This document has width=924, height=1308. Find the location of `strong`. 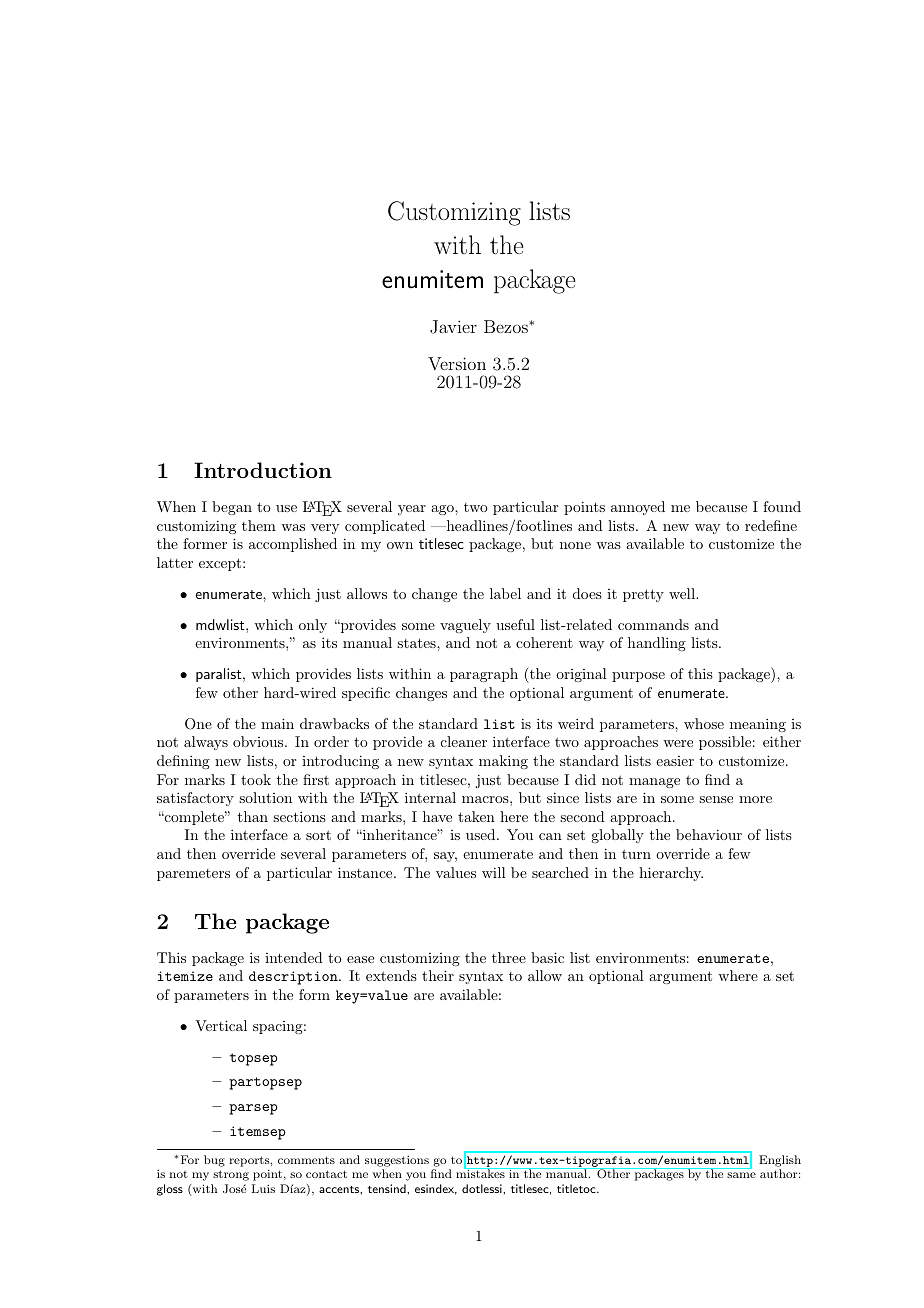

strong is located at coordinates (231, 1175).
